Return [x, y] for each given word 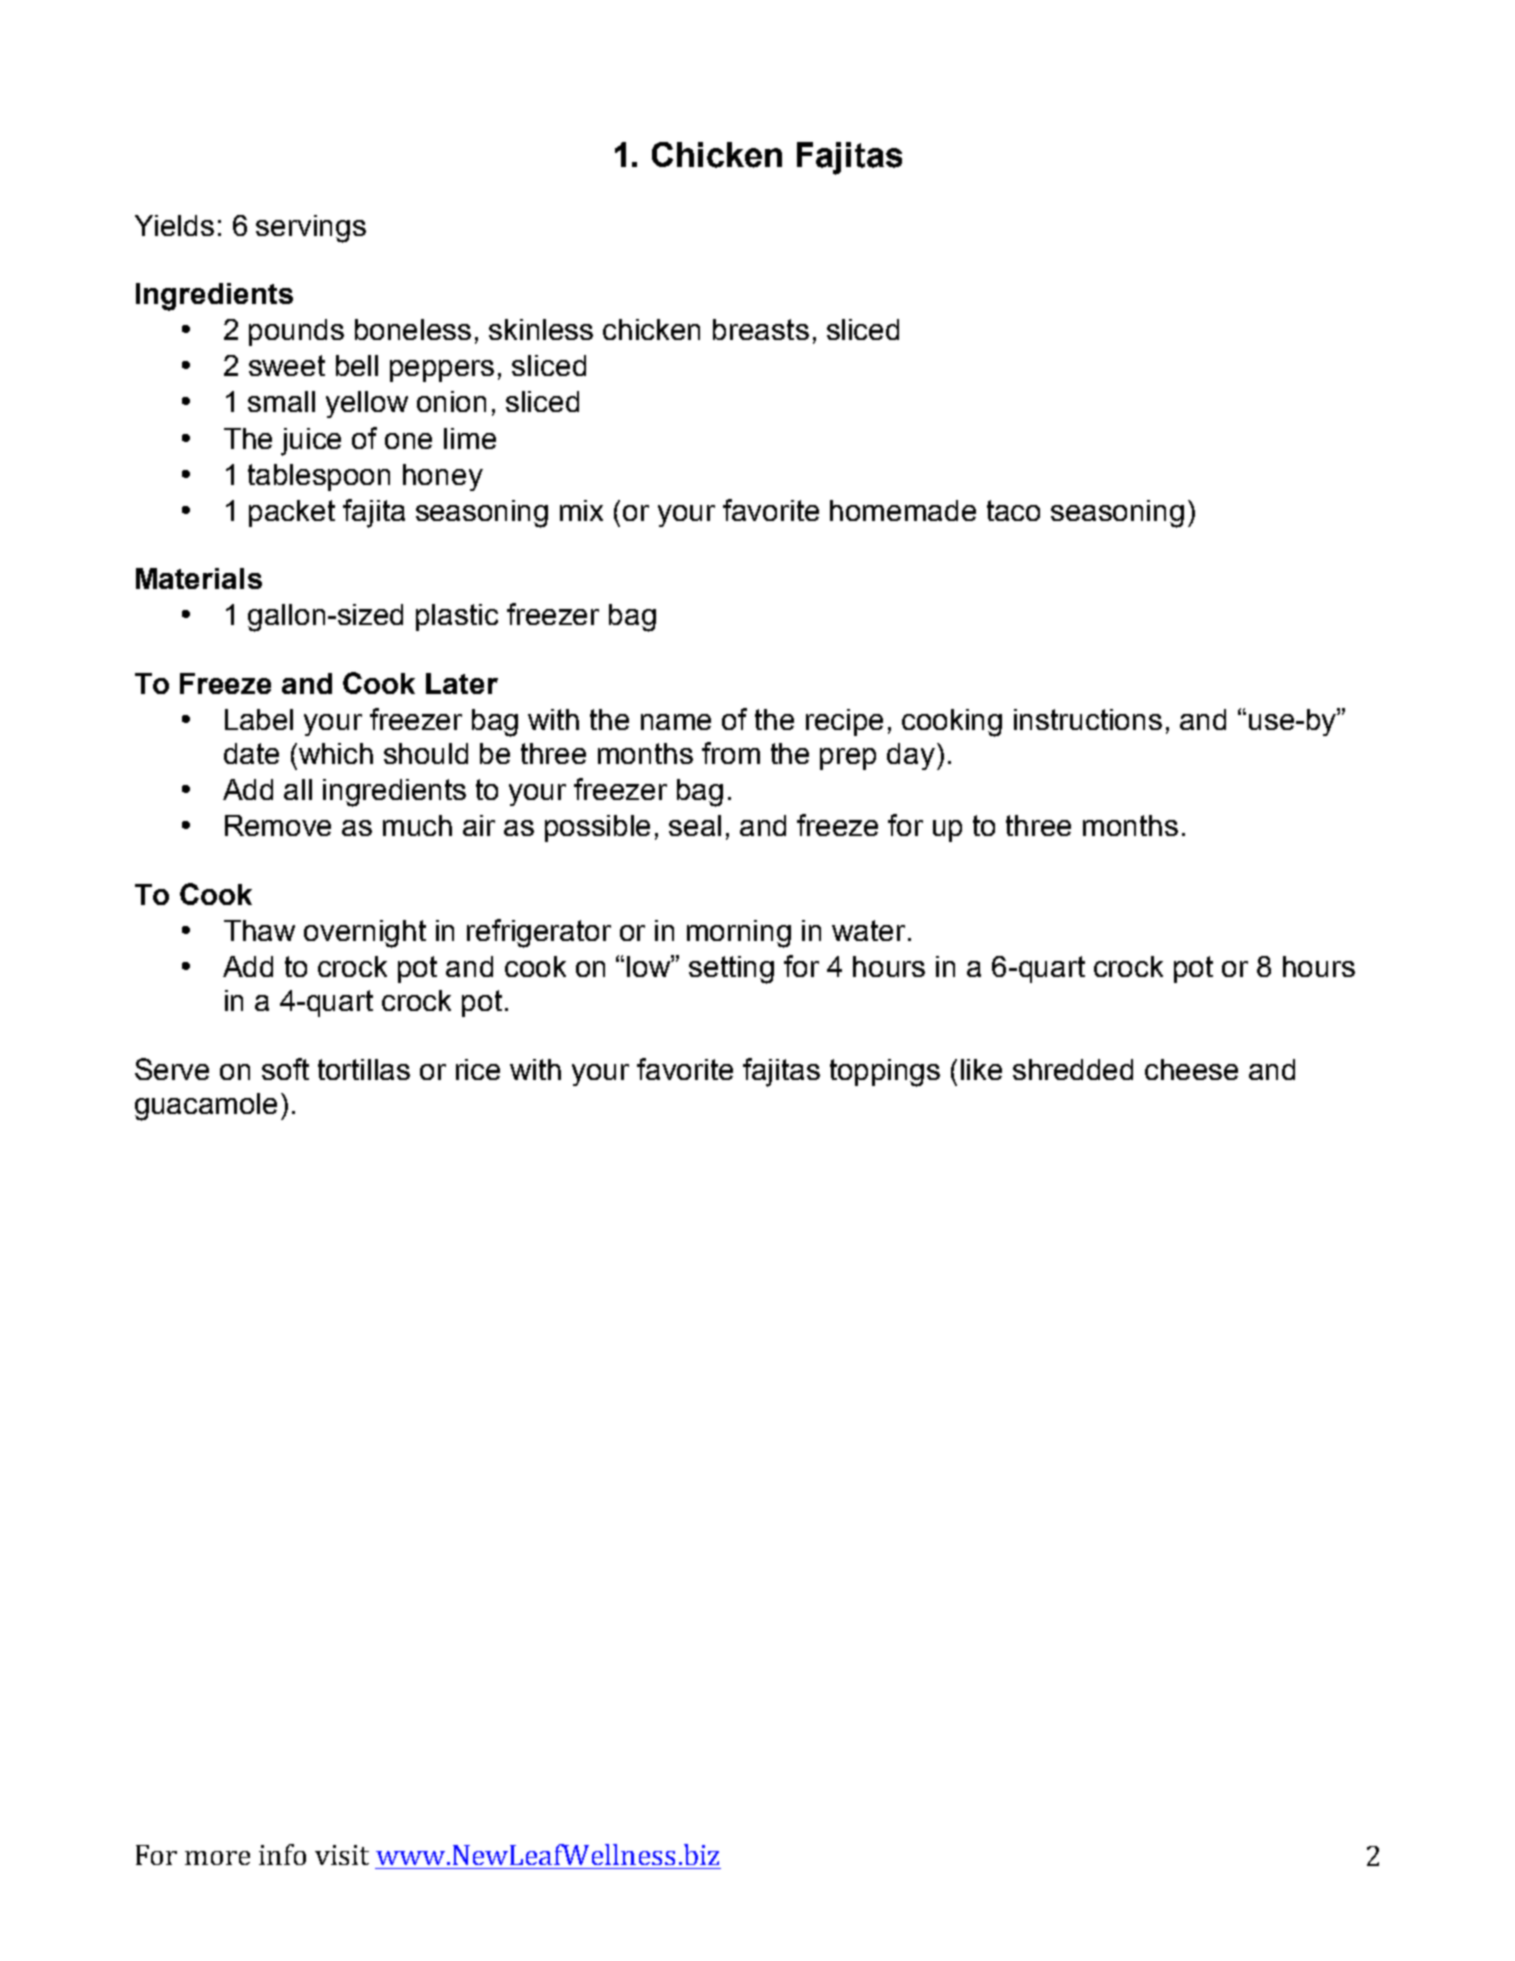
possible [597, 828]
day [911, 756]
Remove [278, 825]
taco [1013, 510]
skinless [541, 329]
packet [292, 513]
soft [285, 1069]
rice [478, 1069]
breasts [761, 329]
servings [311, 229]
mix [581, 510]
